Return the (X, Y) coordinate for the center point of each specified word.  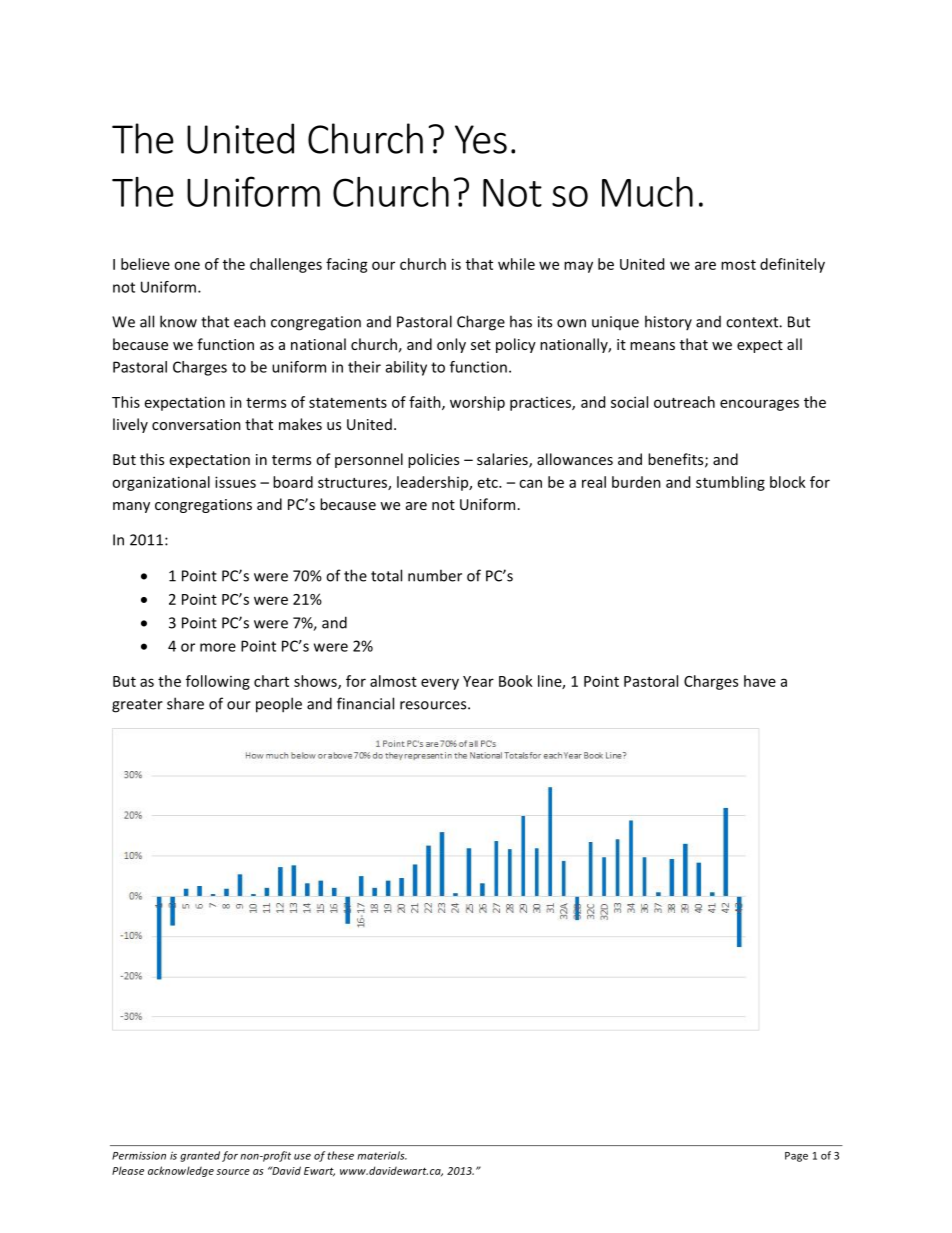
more (218, 647)
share (185, 703)
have (760, 681)
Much (647, 192)
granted (200, 1156)
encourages (759, 405)
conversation (196, 424)
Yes (481, 139)
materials (382, 1155)
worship (477, 403)
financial (365, 703)
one (187, 265)
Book (516, 681)
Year (478, 681)
